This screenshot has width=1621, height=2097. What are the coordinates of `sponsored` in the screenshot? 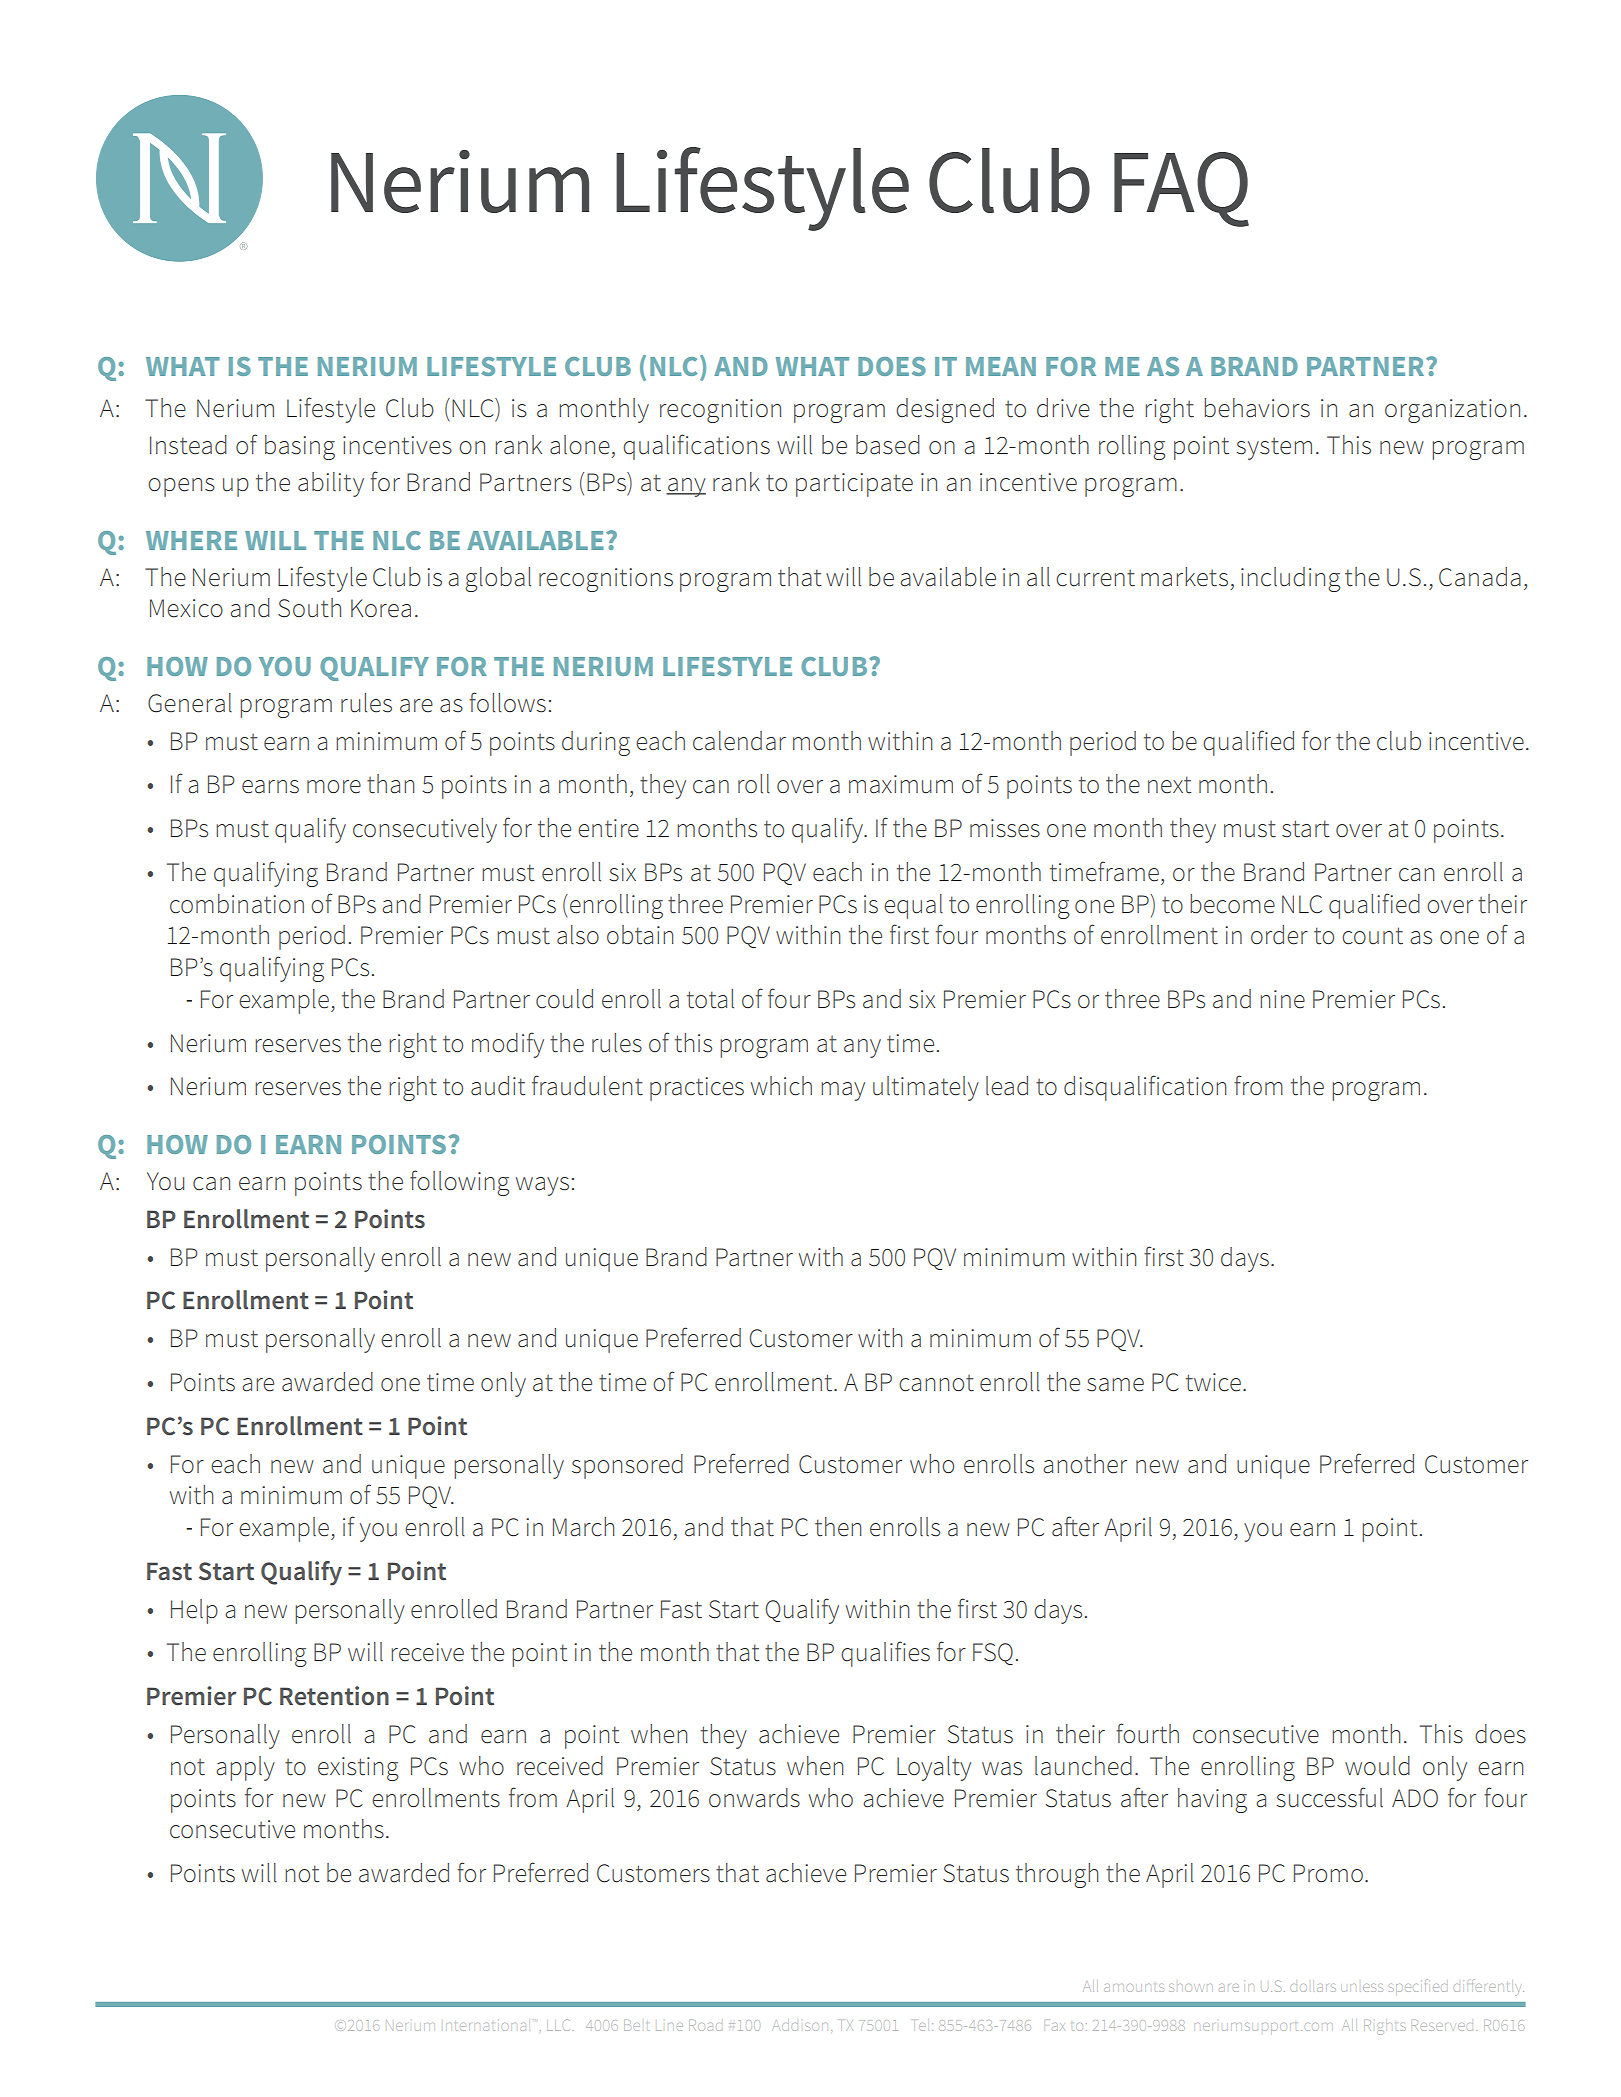 It's located at (627, 1466).
